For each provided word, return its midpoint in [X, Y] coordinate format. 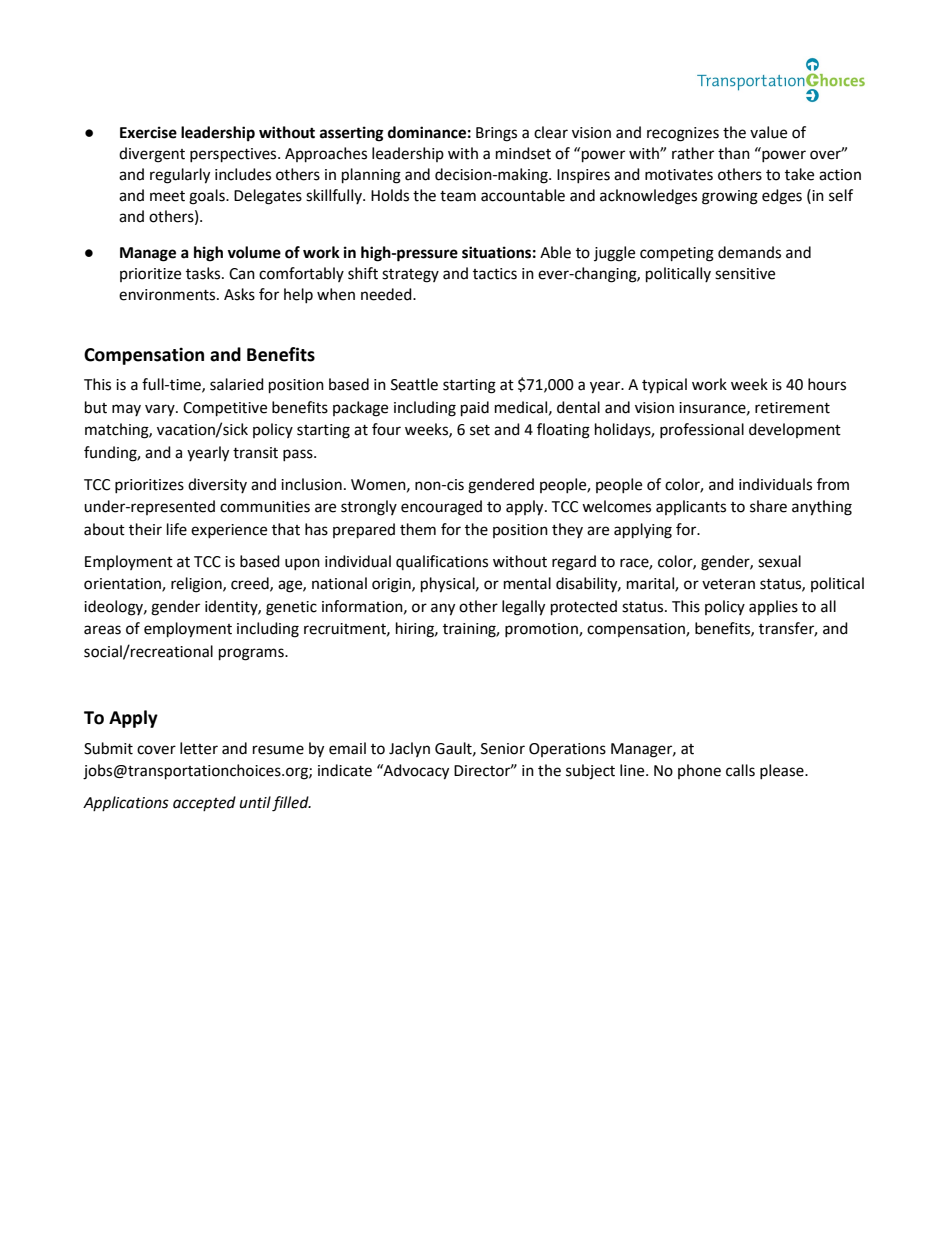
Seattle [414, 384]
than [734, 153]
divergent [152, 155]
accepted [204, 803]
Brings [496, 134]
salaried [237, 384]
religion [197, 585]
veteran [728, 584]
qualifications [442, 562]
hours [827, 384]
